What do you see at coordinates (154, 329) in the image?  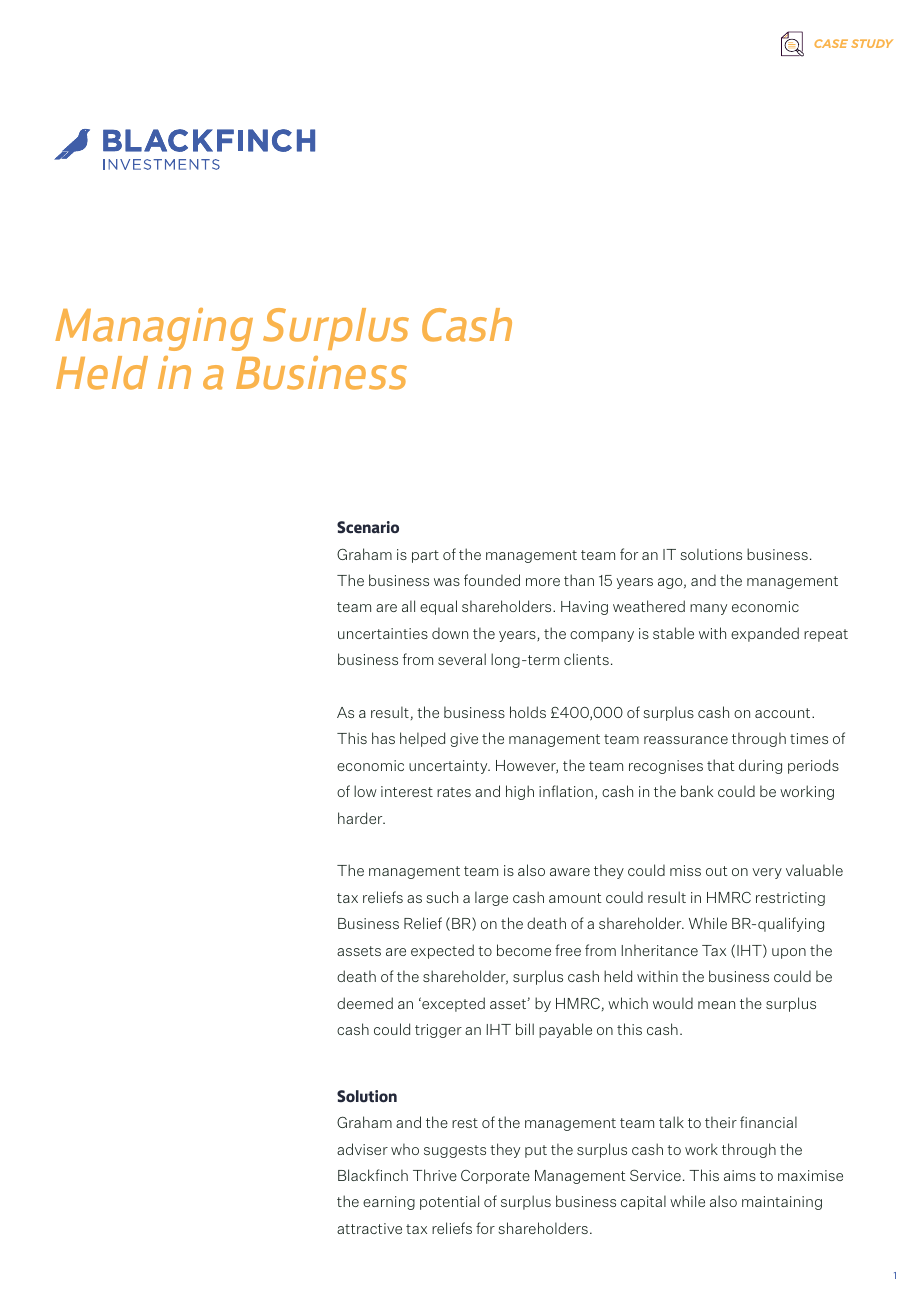 I see `Managing` at bounding box center [154, 329].
